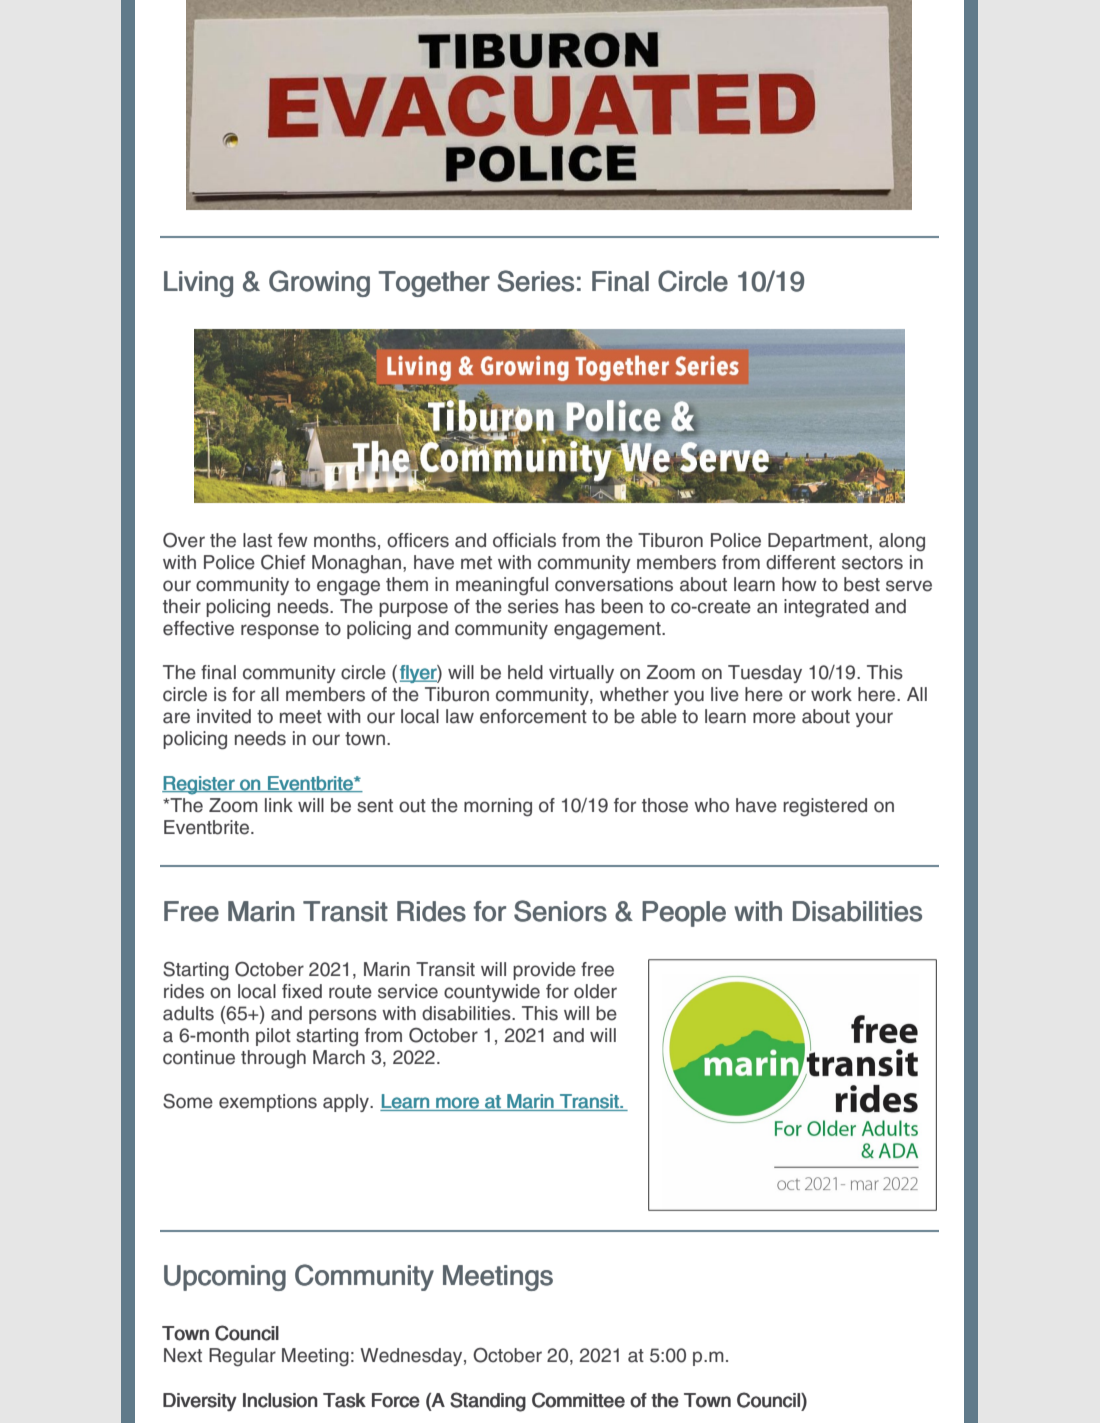  Describe the element at coordinates (268, 1103) in the page. I see `exemptions` at that location.
